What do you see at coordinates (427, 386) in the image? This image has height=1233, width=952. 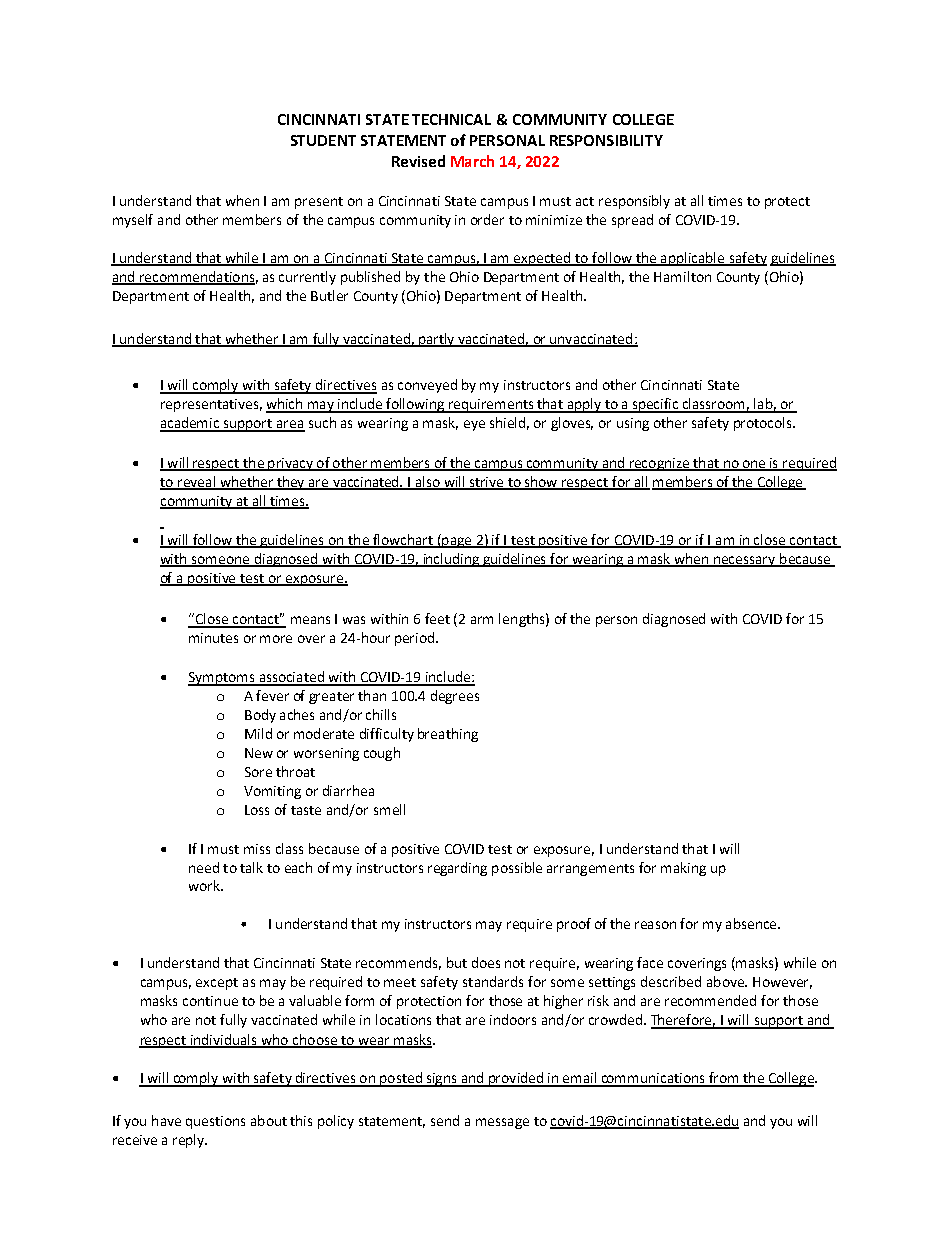 I see `conveyed` at bounding box center [427, 386].
